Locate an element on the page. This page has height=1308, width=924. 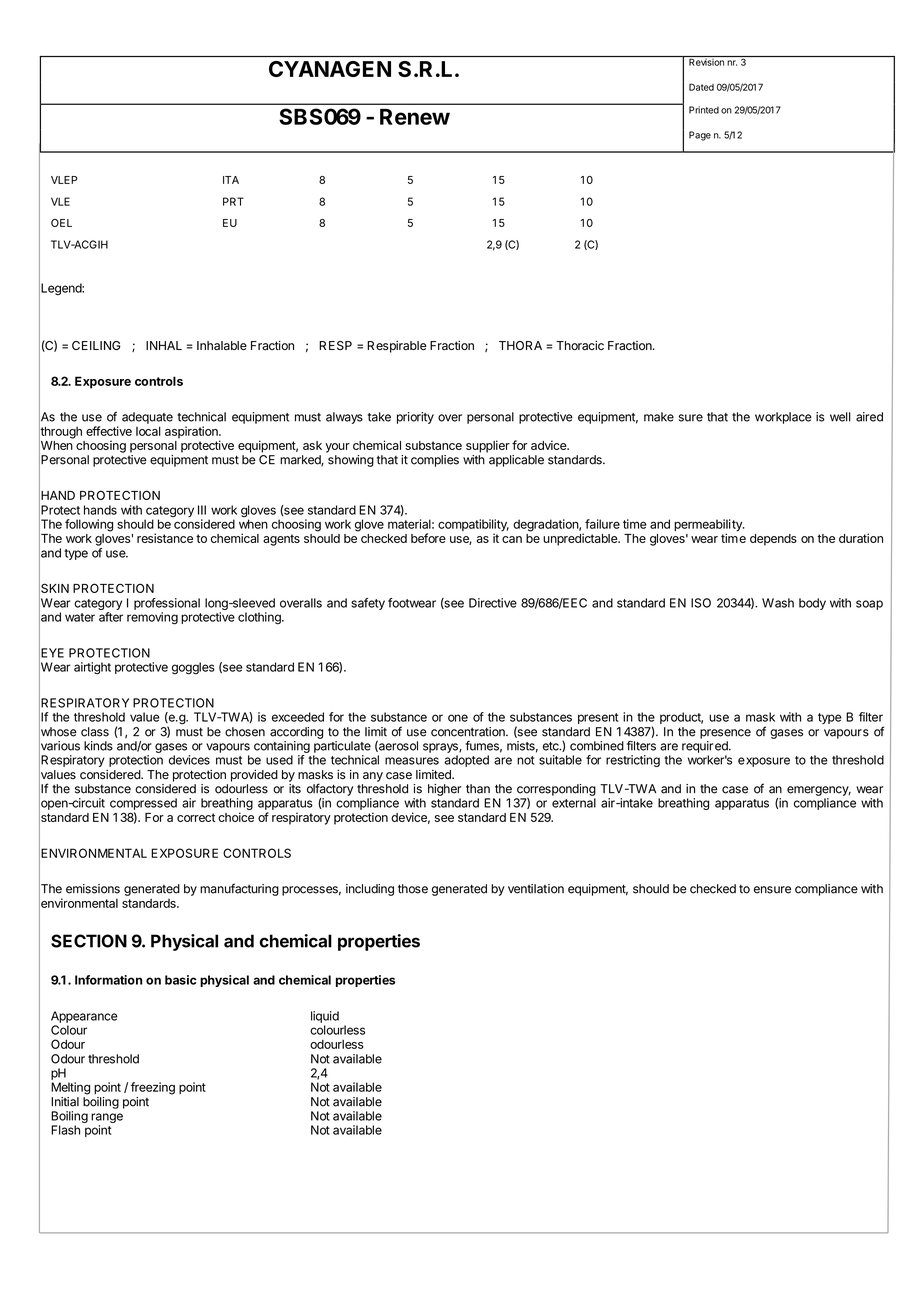
Renew is located at coordinates (415, 117).
